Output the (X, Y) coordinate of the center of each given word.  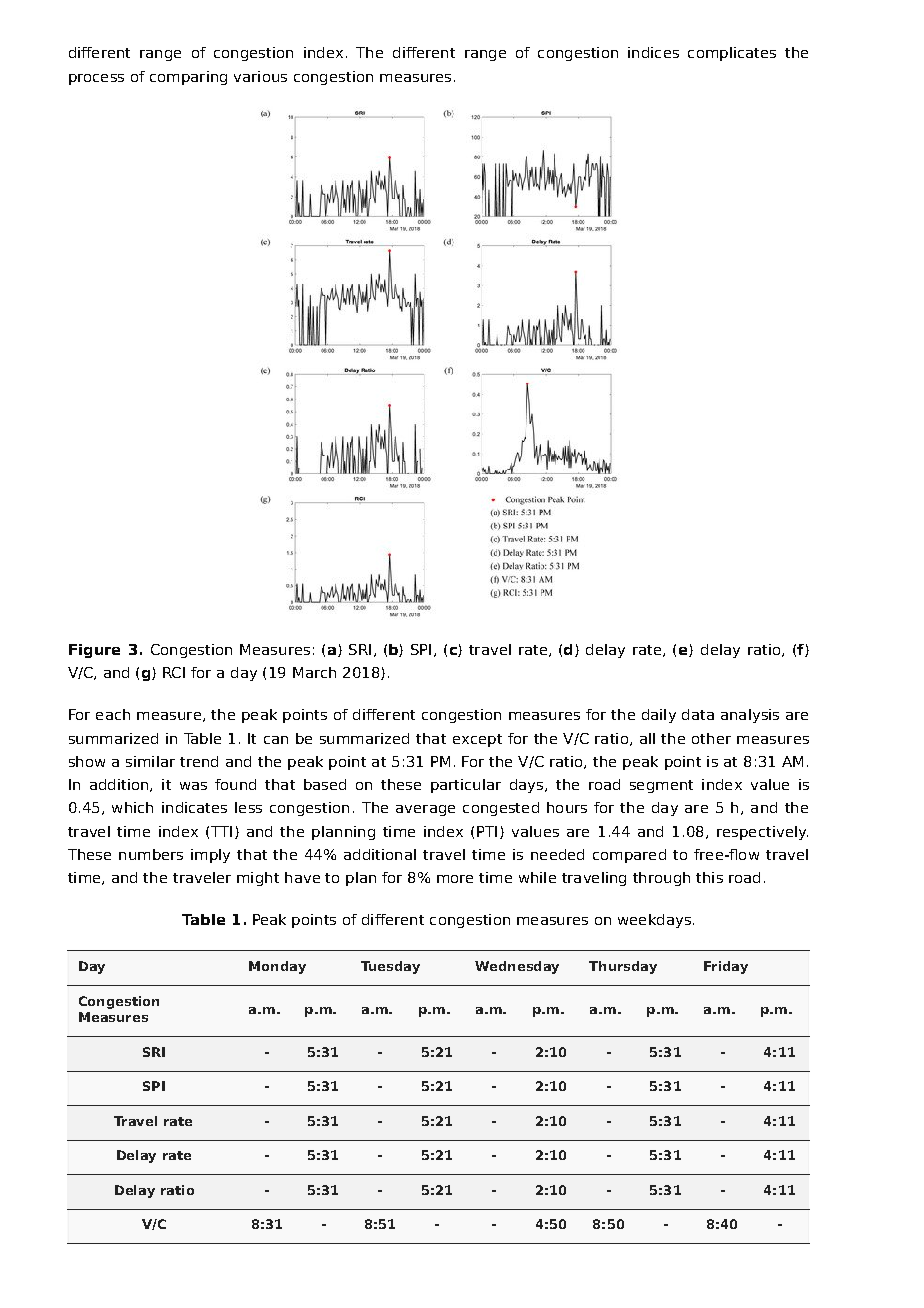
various (260, 76)
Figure (94, 651)
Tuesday (390, 967)
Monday (277, 967)
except (477, 740)
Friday (726, 967)
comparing (188, 78)
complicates (732, 54)
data (698, 714)
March (314, 672)
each (113, 714)
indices (653, 52)
